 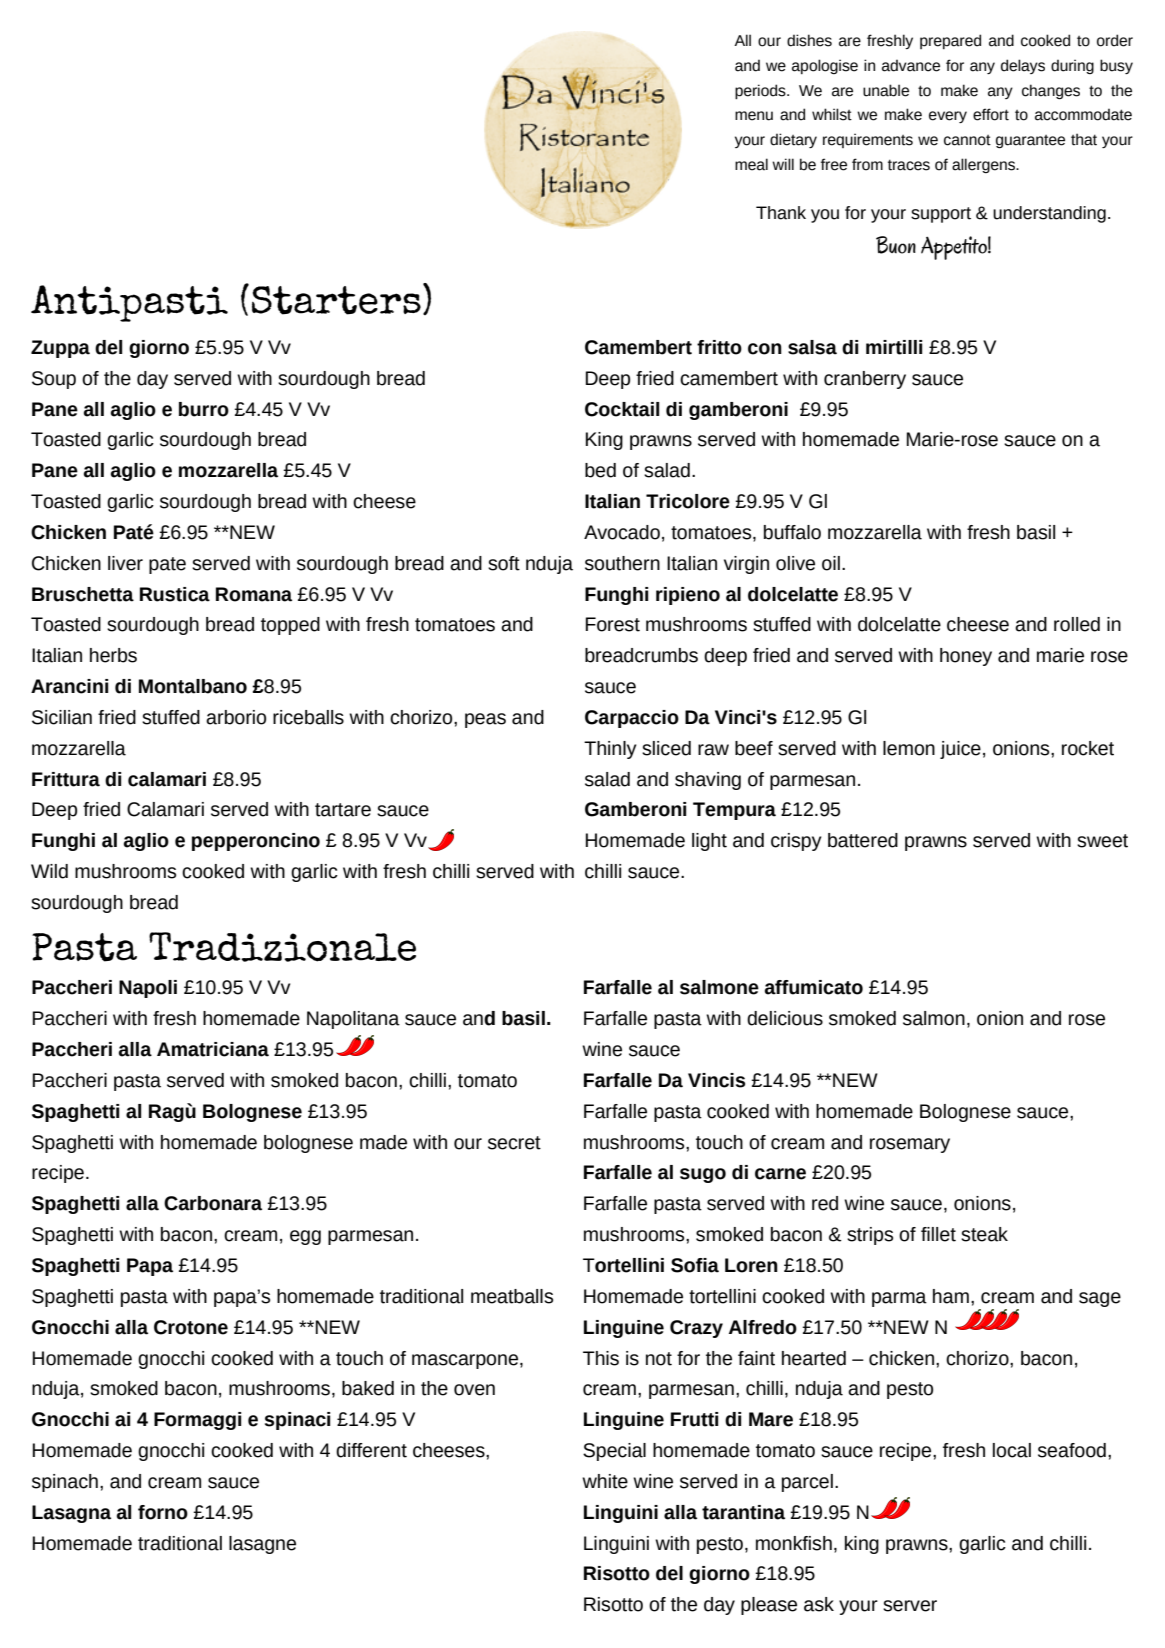 What do you see at coordinates (960, 750) in the screenshot?
I see `juice` at bounding box center [960, 750].
